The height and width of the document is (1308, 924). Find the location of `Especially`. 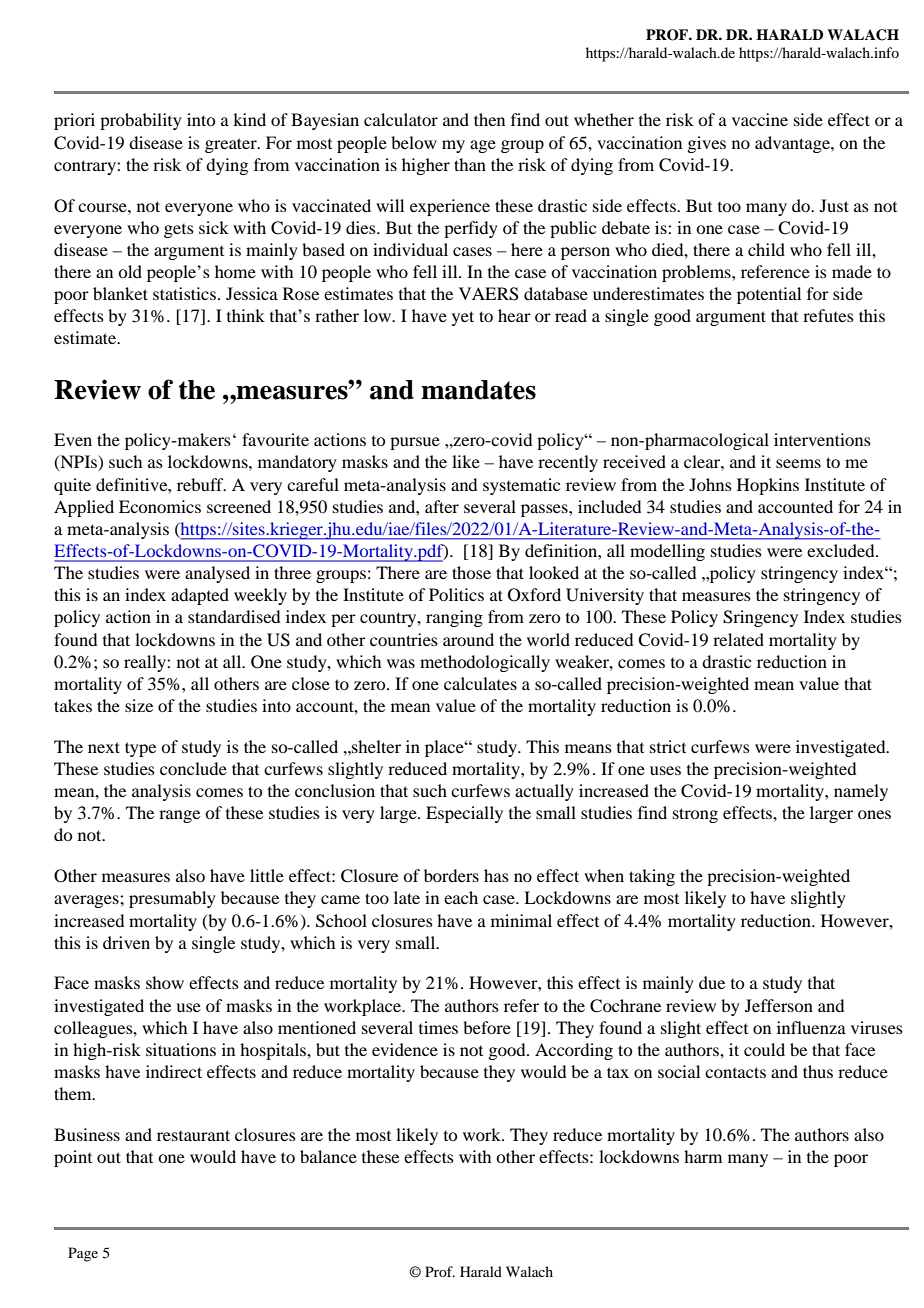

Especially is located at coordinates (464, 814).
